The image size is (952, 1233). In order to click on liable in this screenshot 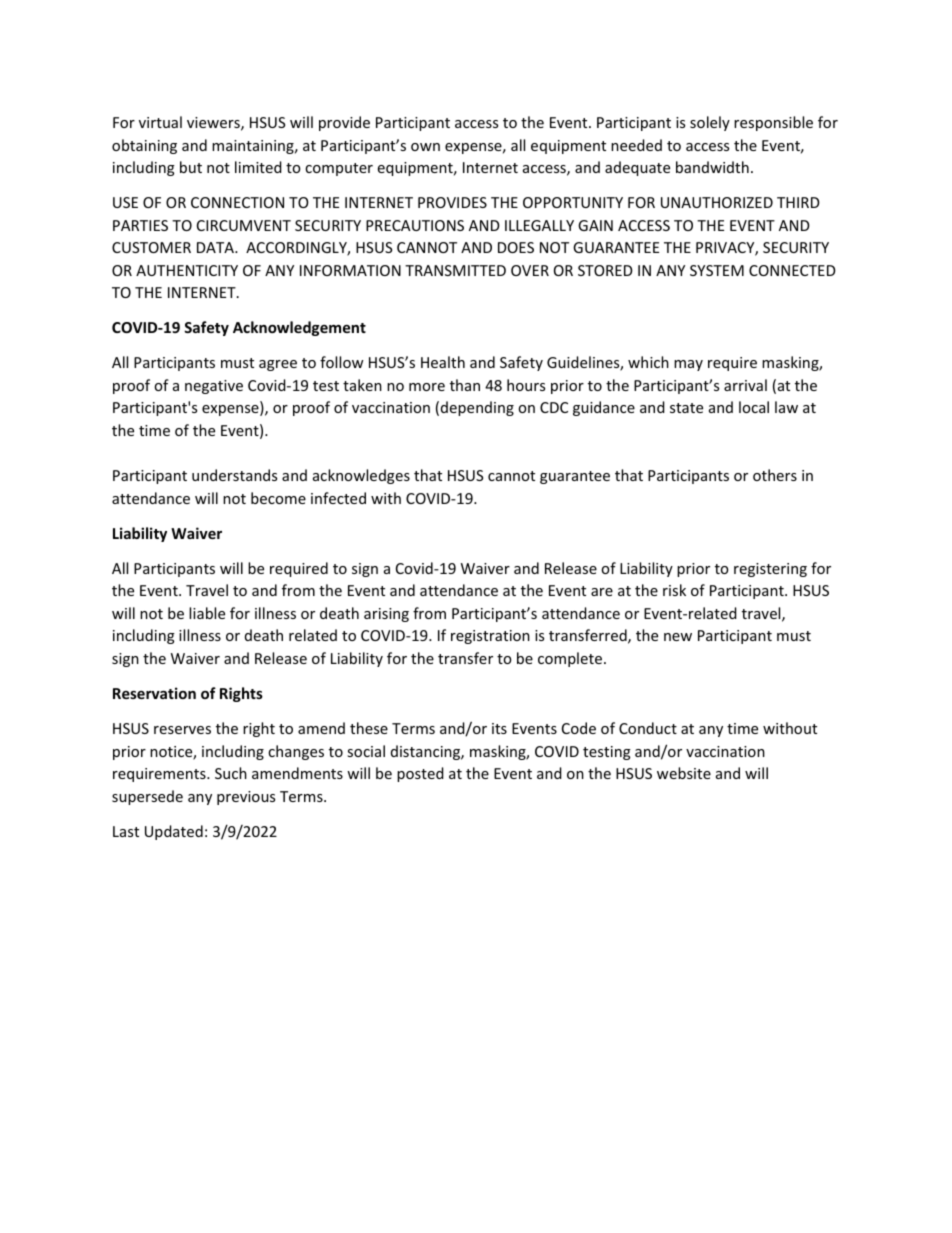, I will do `click(207, 613)`.
